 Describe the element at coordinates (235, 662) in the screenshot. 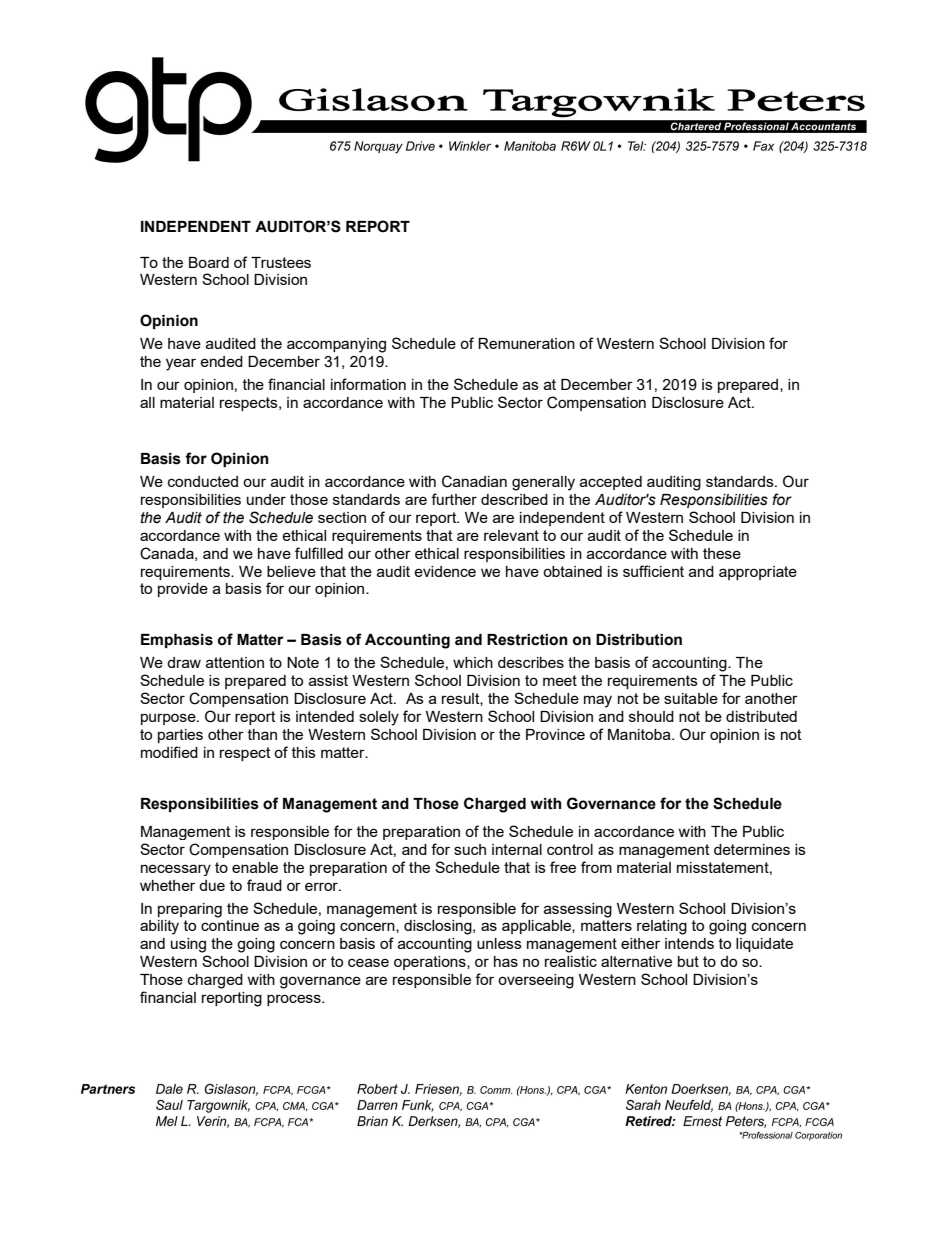

I see `attention` at that location.
